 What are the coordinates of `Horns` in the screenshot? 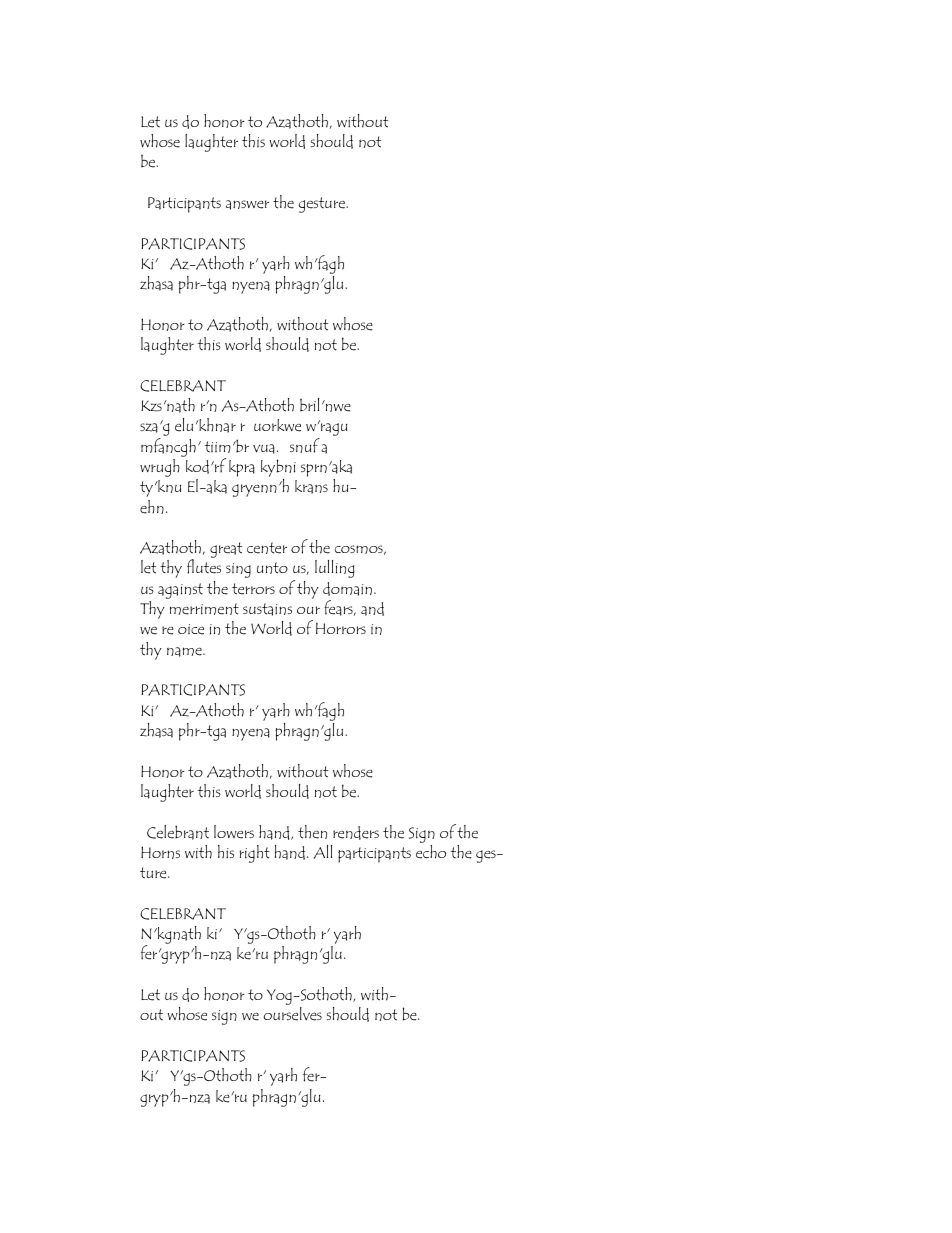 It's located at (160, 852).
